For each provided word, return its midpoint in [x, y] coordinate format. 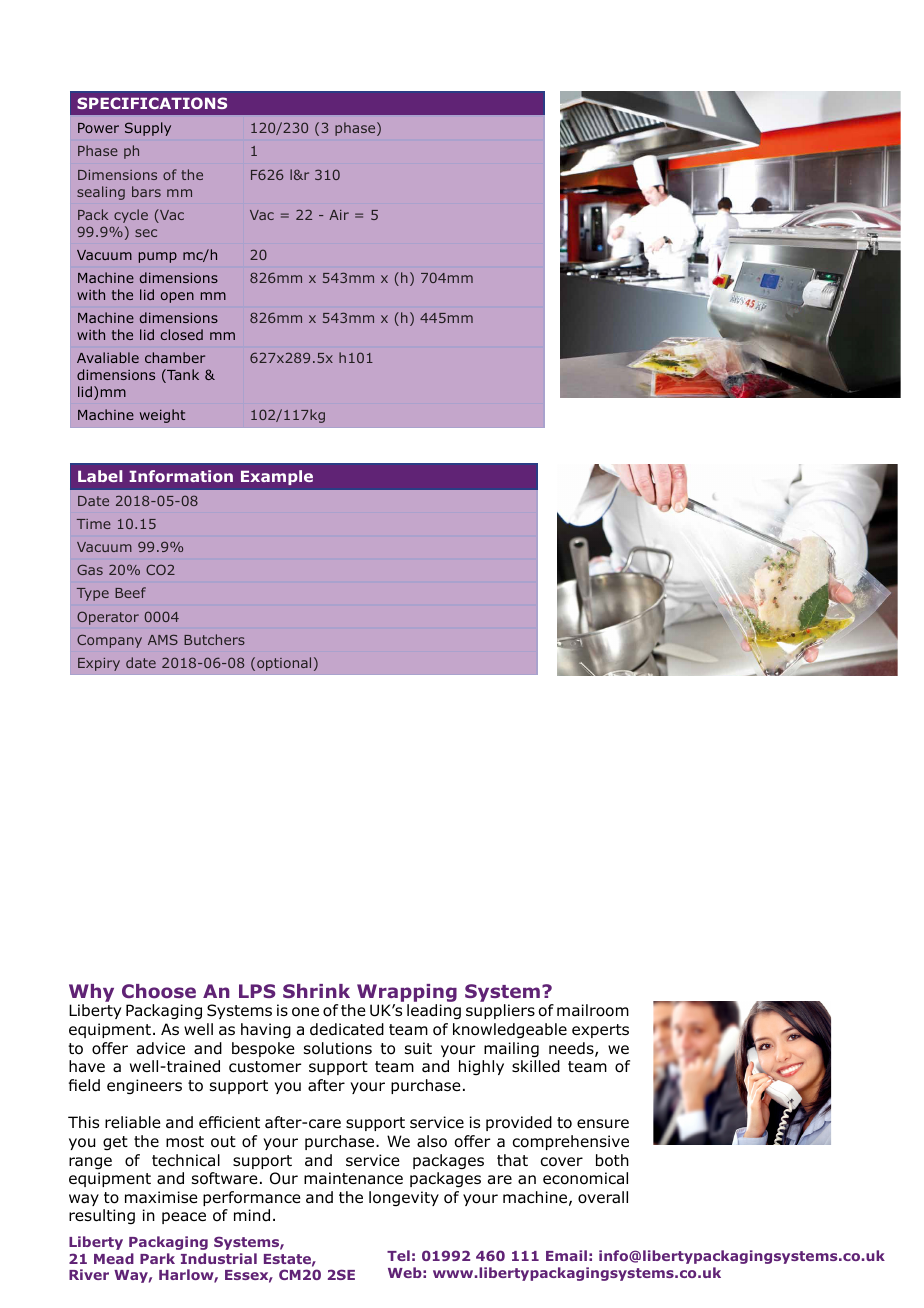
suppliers [500, 1011]
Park [157, 1258]
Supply [148, 129]
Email [566, 1255]
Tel [398, 1255]
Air [339, 215]
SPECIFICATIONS [152, 103]
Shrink [316, 991]
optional [284, 664]
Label [100, 476]
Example [277, 477]
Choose [159, 991]
